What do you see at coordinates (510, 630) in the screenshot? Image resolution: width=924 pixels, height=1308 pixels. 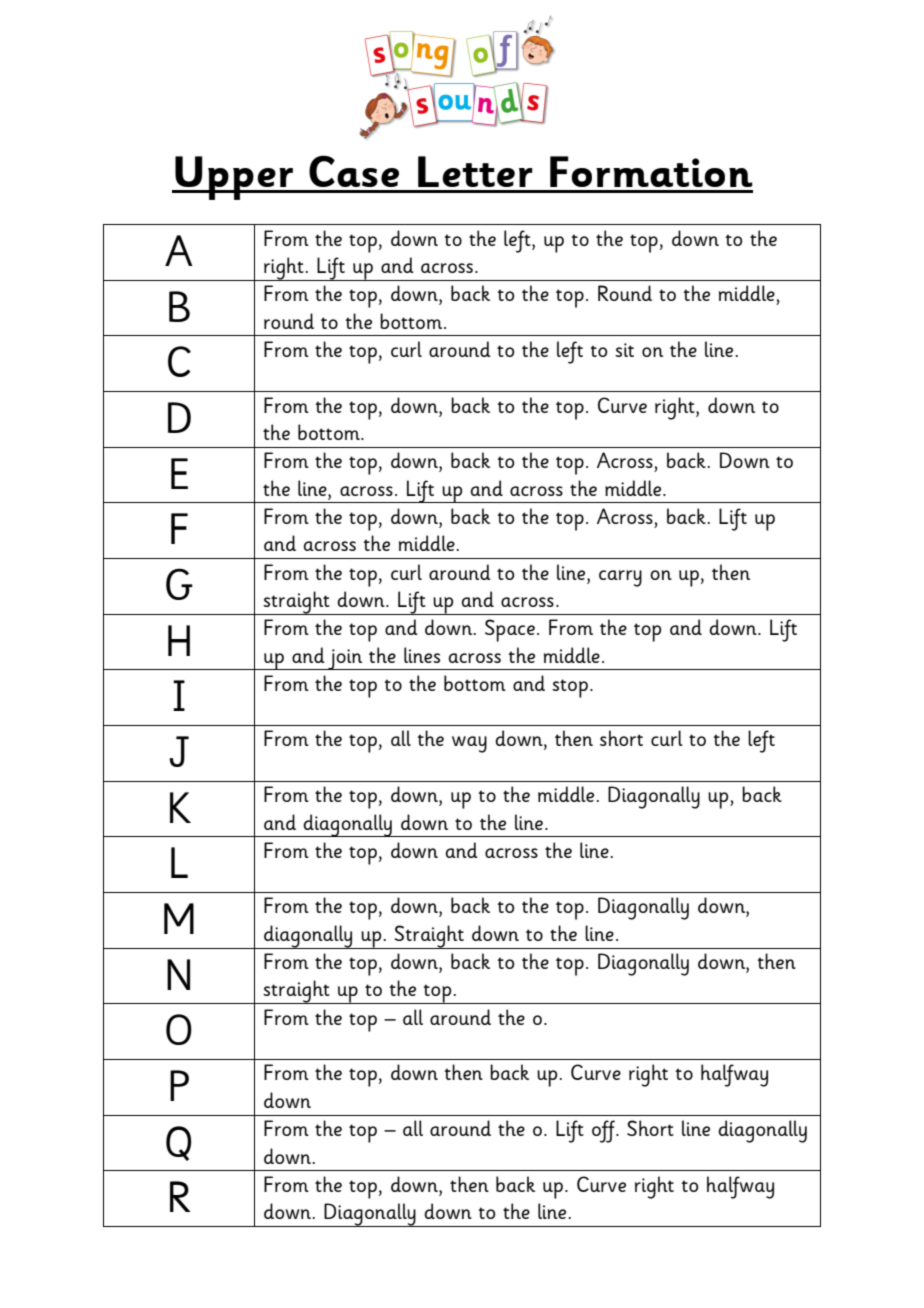 I see `Space` at bounding box center [510, 630].
